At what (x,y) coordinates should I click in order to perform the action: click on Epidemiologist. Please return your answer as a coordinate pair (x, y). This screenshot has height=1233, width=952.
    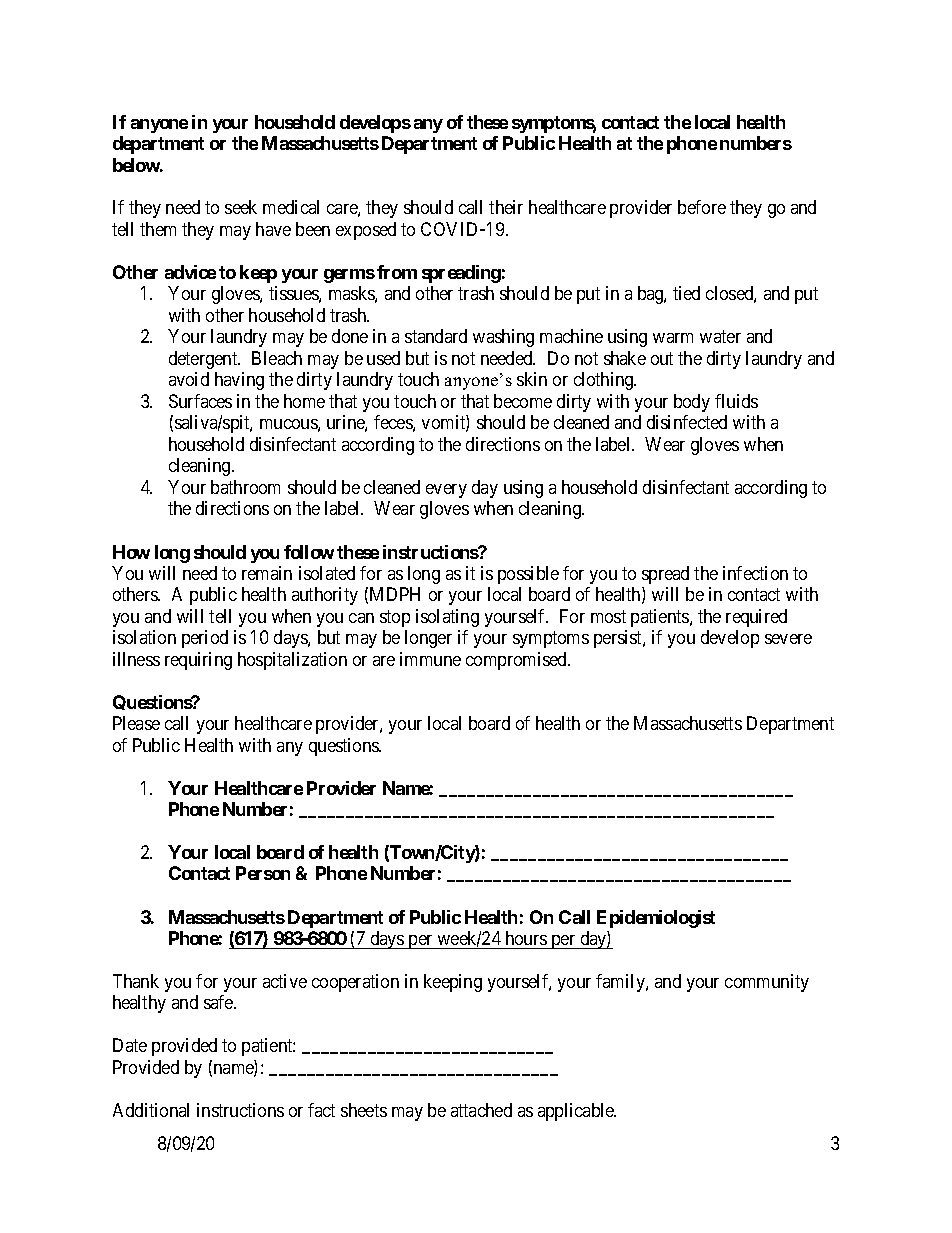
    Looking at the image, I should click on (656, 919).
